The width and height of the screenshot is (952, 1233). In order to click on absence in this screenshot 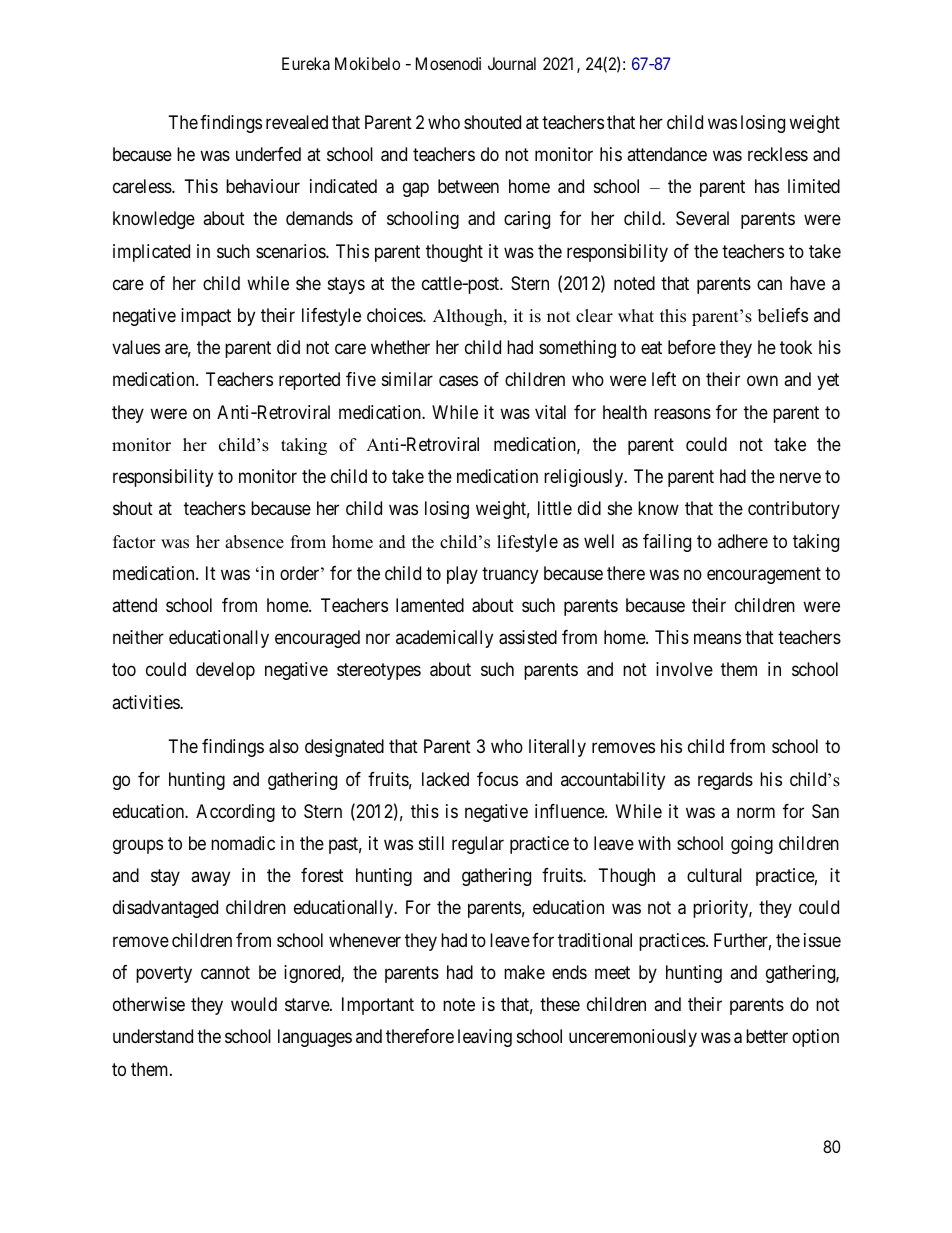, I will do `click(254, 542)`.
